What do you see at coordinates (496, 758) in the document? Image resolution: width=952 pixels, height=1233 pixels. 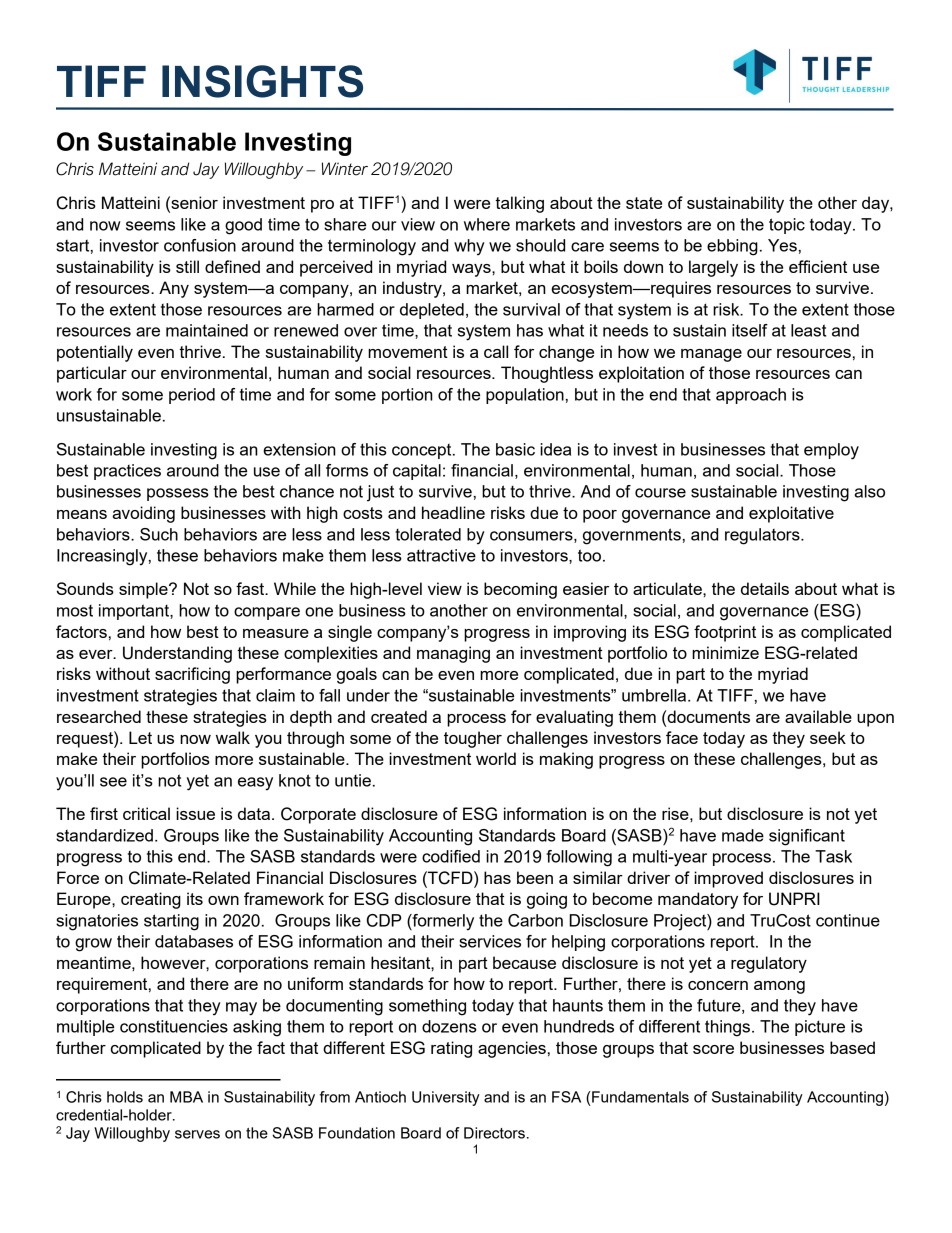 I see `world` at bounding box center [496, 758].
